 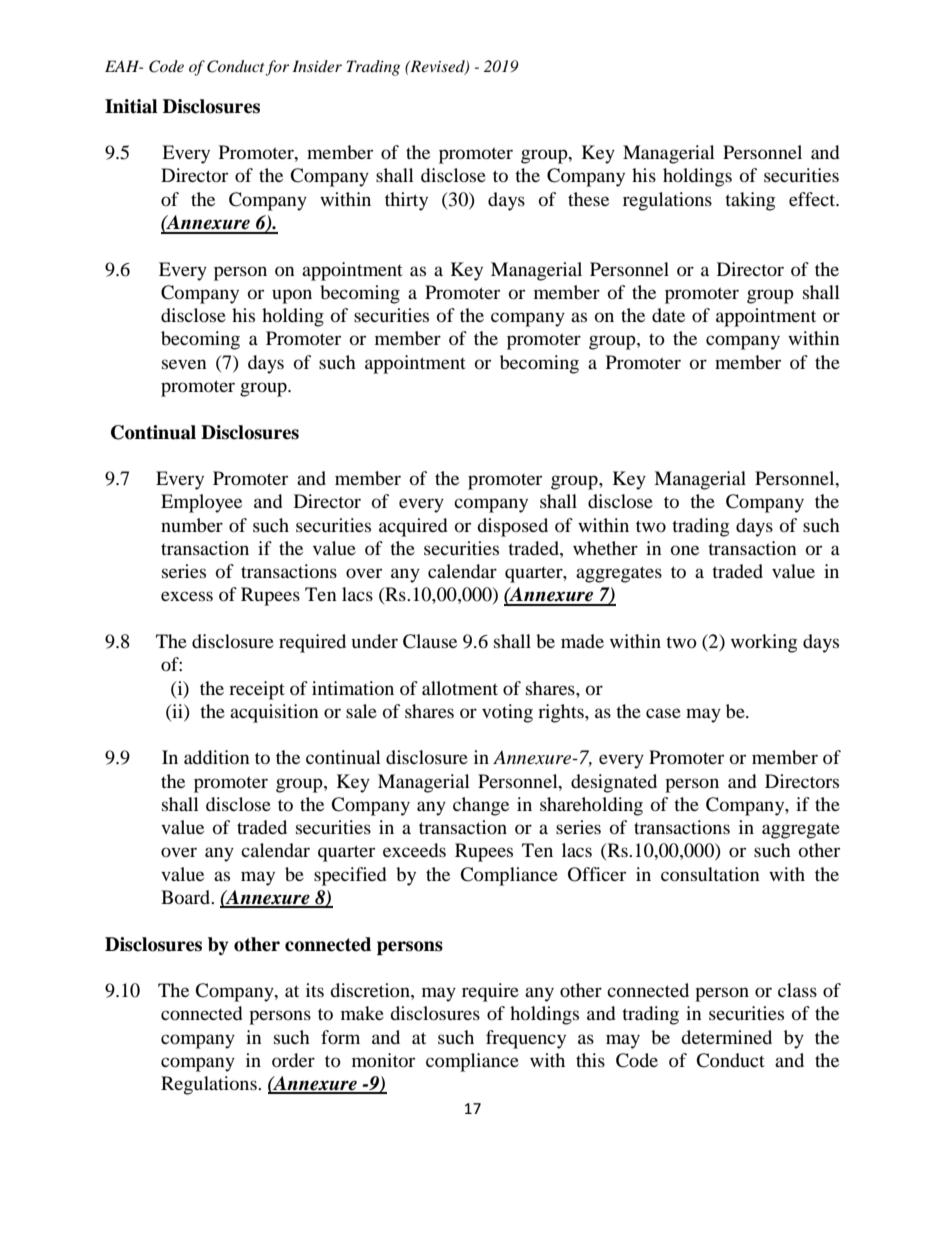 What do you see at coordinates (668, 315) in the page?
I see `date` at bounding box center [668, 315].
